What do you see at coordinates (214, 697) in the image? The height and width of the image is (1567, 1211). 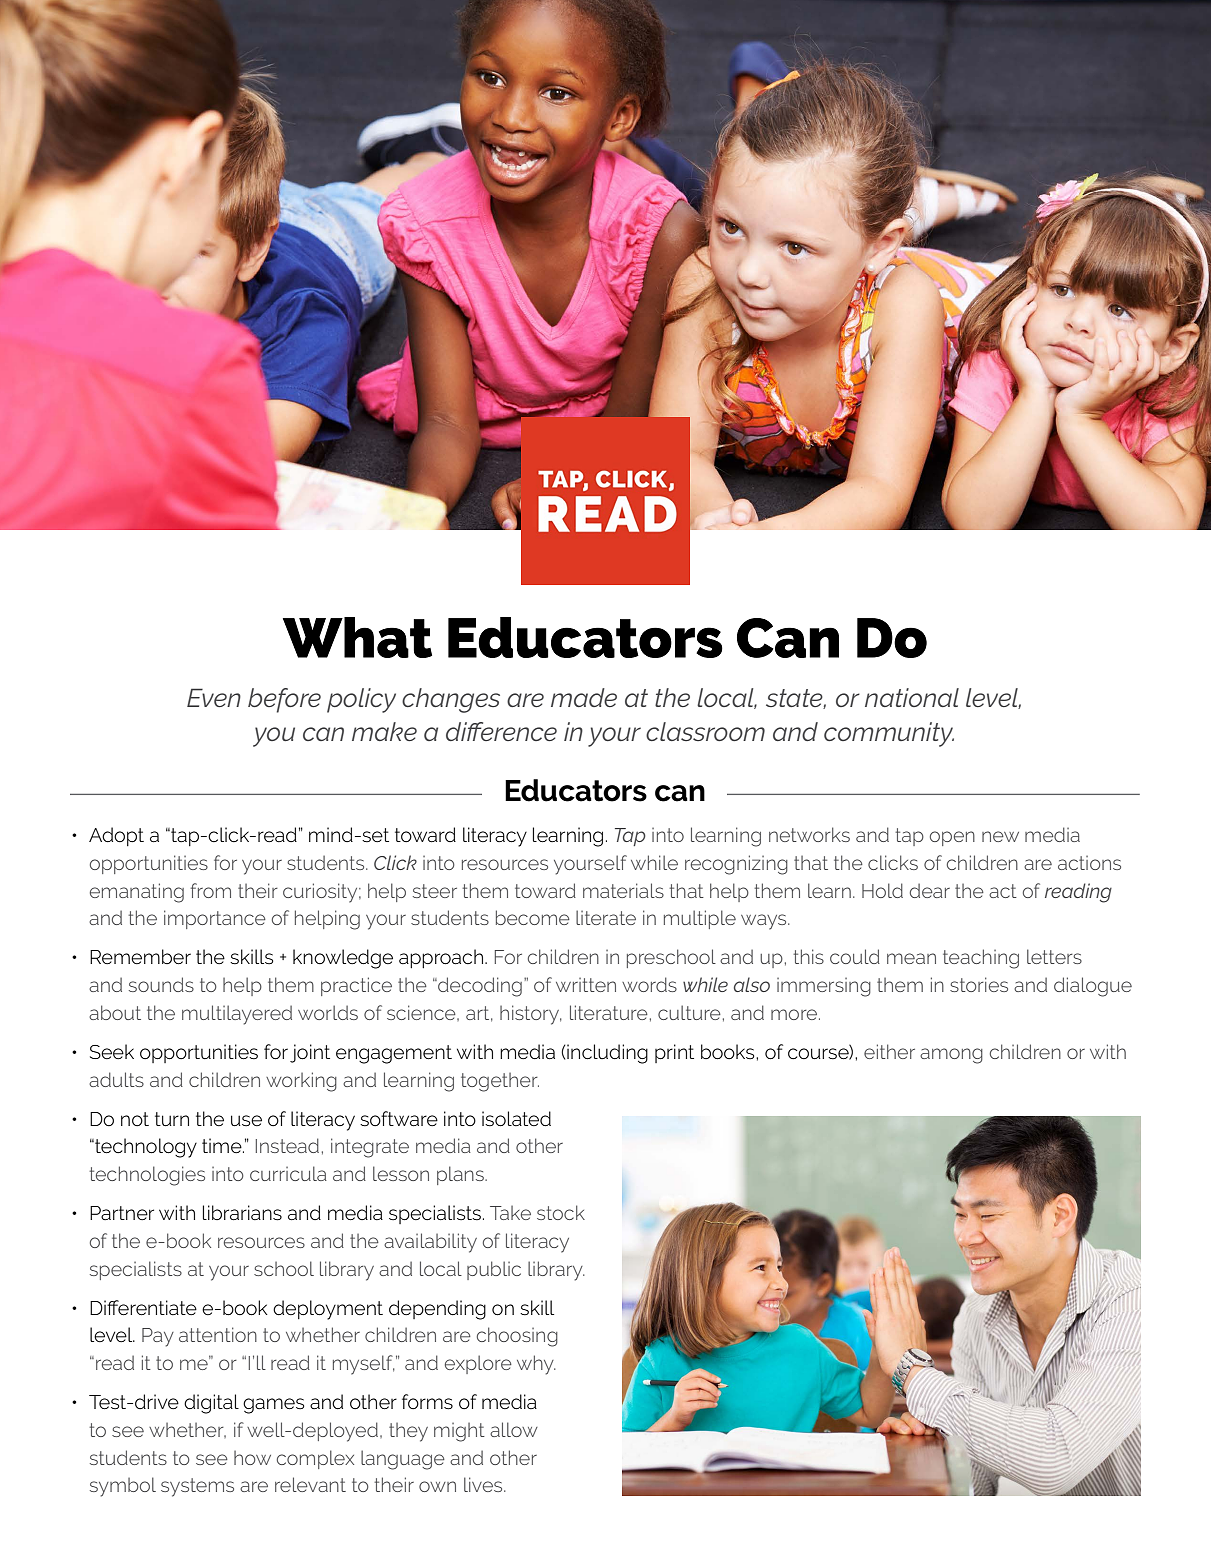 I see `Even` at bounding box center [214, 697].
